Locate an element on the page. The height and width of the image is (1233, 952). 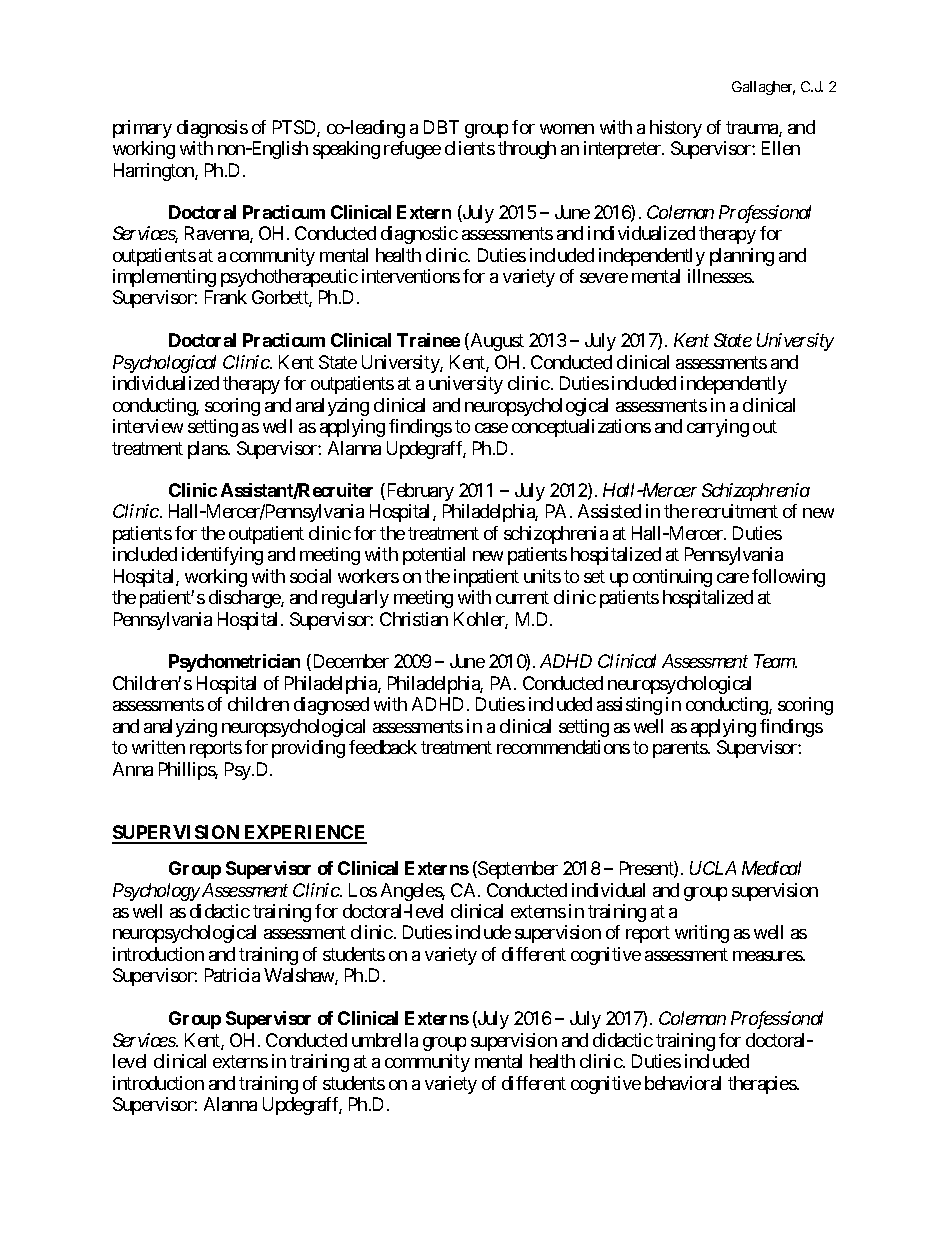
Christian is located at coordinates (414, 619).
